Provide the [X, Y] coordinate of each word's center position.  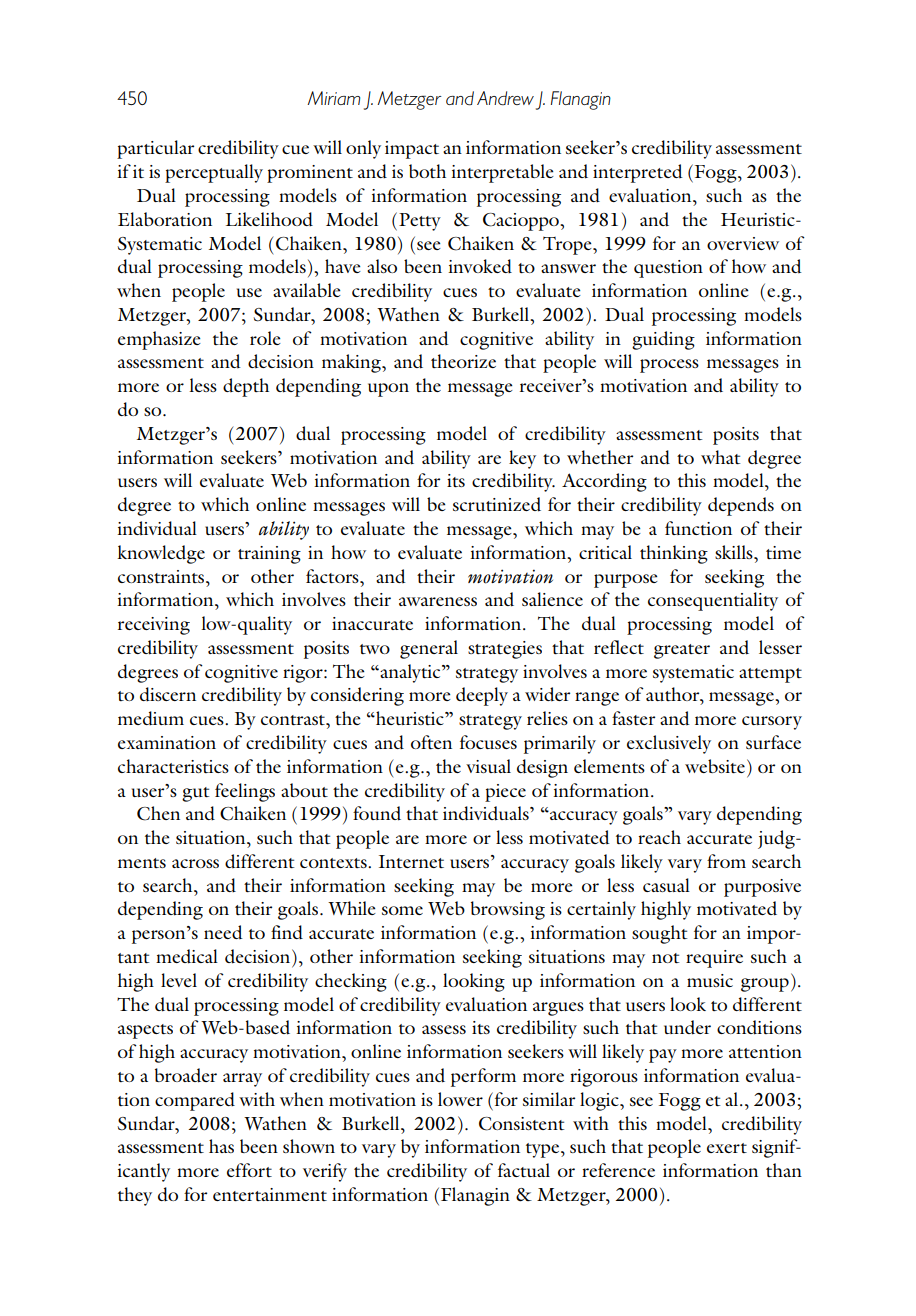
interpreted [638, 173]
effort [249, 1170]
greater [682, 651]
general [429, 649]
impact [412, 150]
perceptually [214, 173]
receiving [154, 626]
